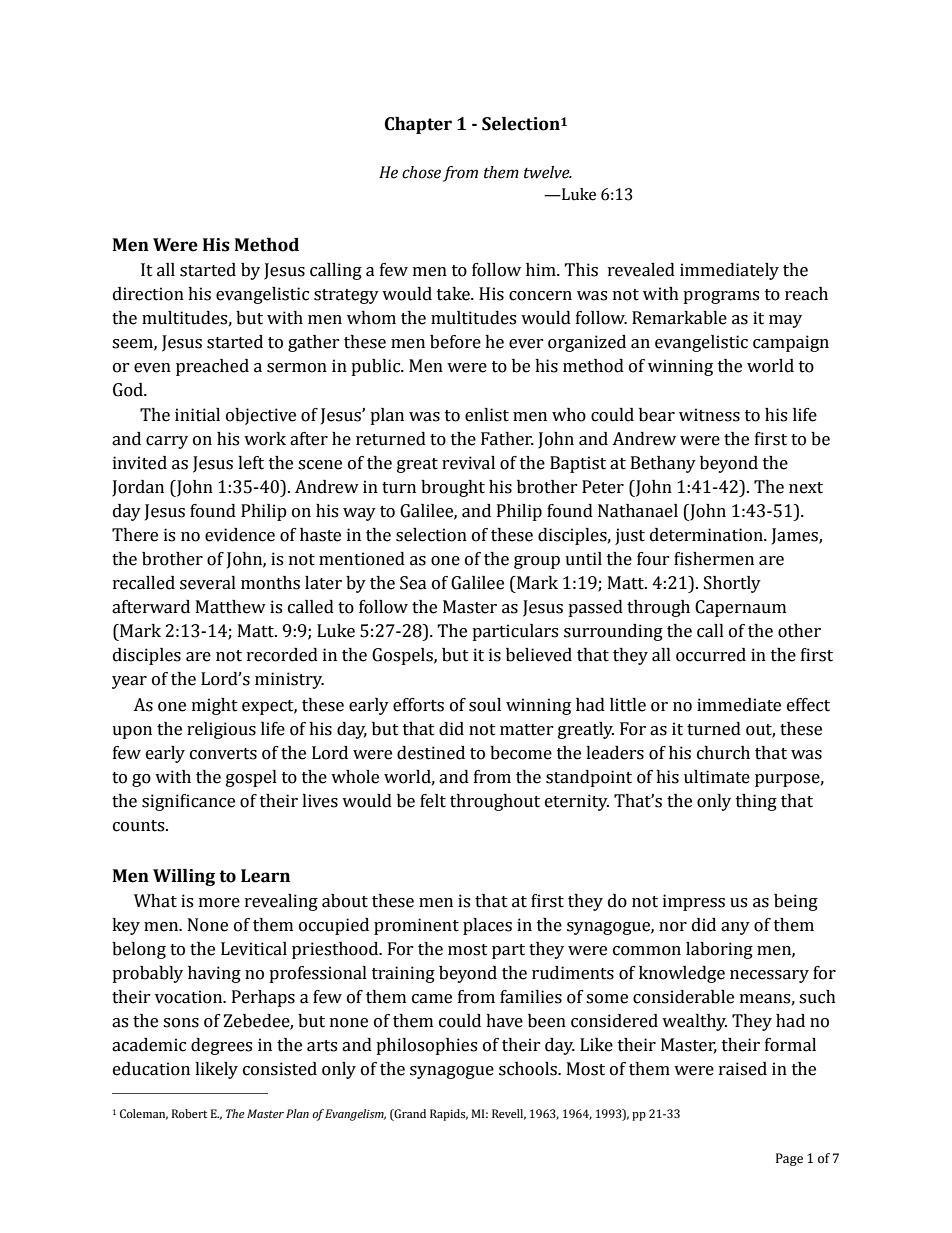 This screenshot has height=1233, width=952. I want to click on revealed, so click(641, 270).
